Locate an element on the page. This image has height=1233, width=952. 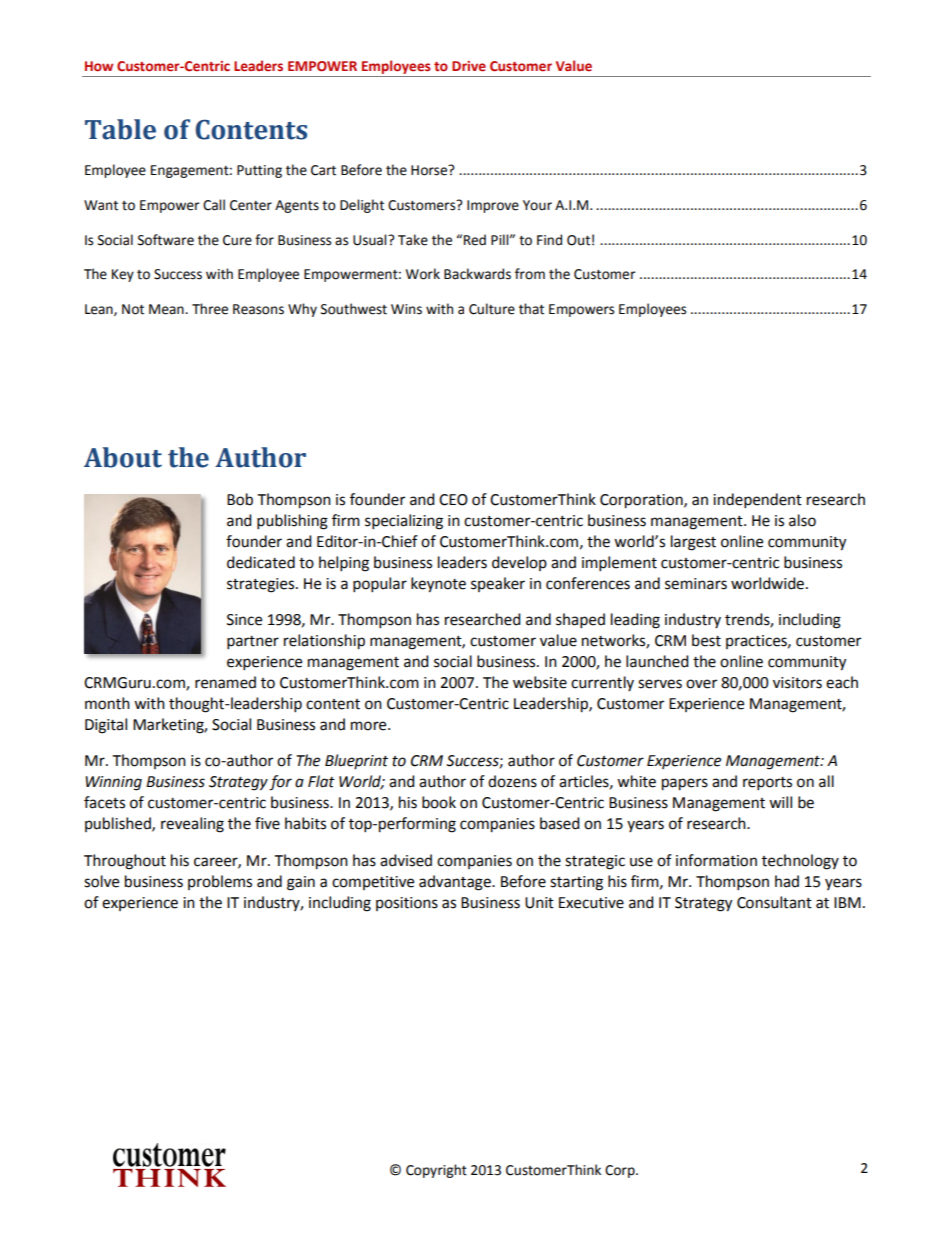
Your is located at coordinates (537, 205).
